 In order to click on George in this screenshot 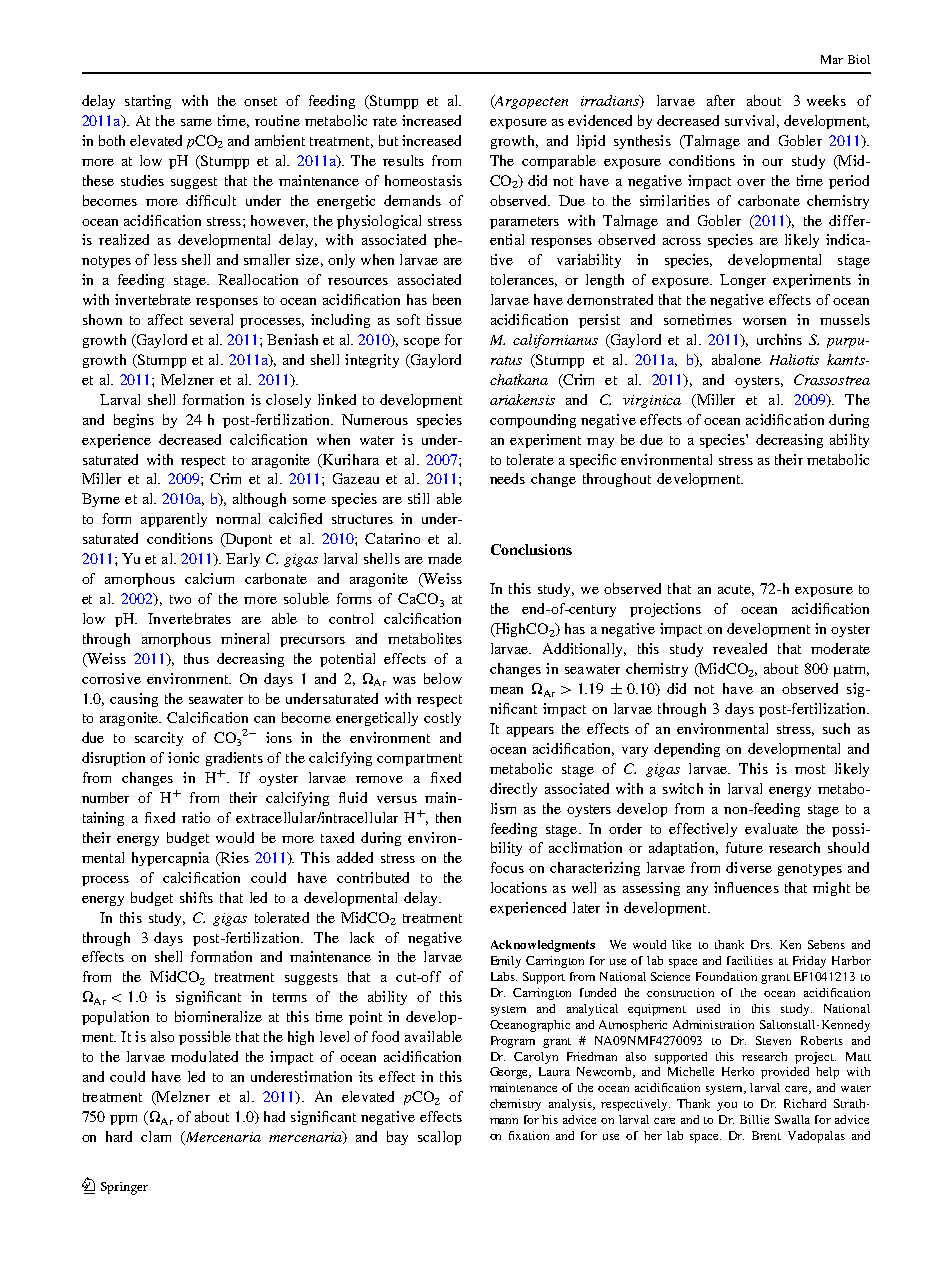, I will do `click(510, 1073)`.
